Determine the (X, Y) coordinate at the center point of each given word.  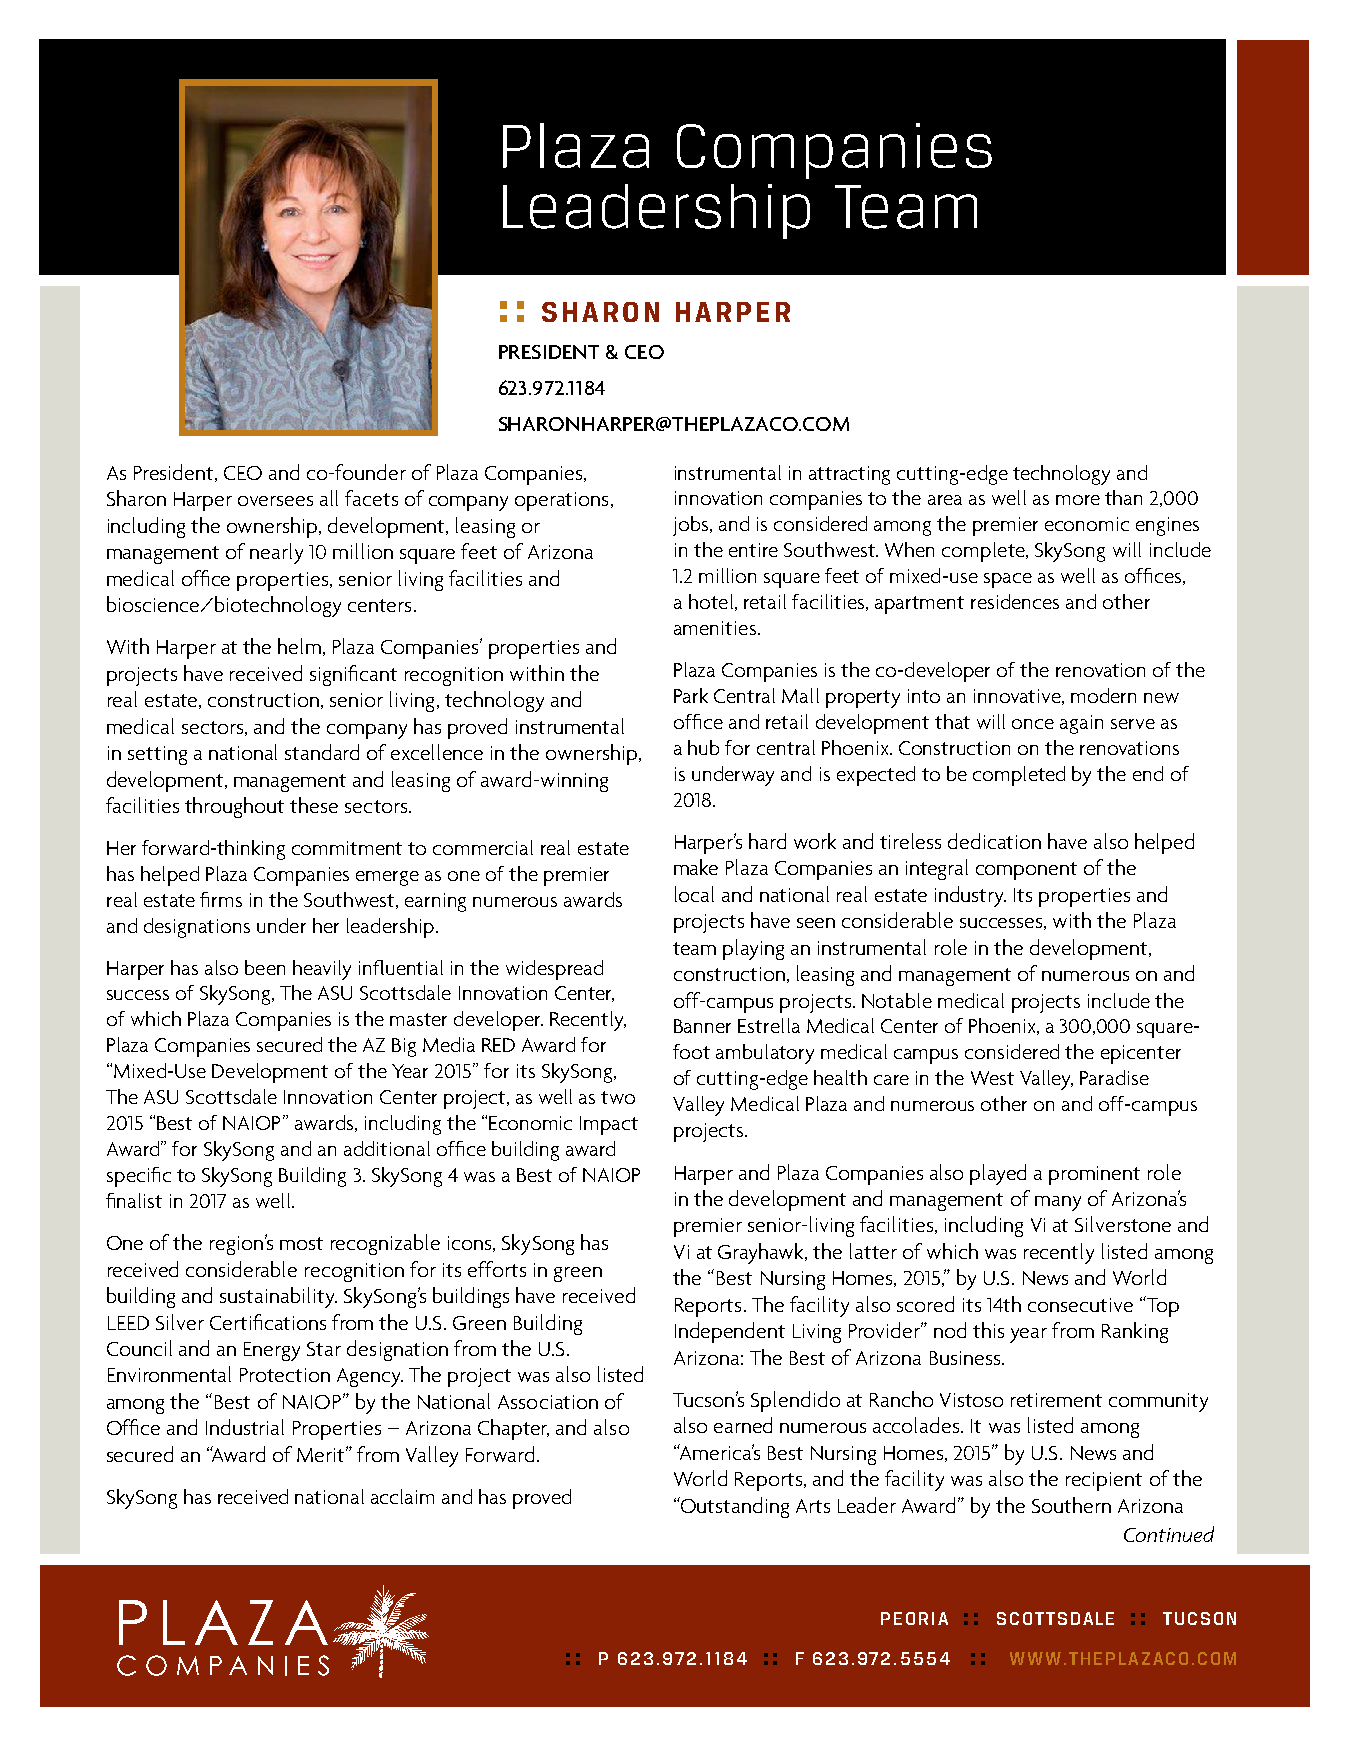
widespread (554, 970)
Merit (322, 1454)
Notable (897, 1000)
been (265, 967)
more (1078, 500)
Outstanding (734, 1507)
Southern (1071, 1505)
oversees (275, 501)
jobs (692, 526)
